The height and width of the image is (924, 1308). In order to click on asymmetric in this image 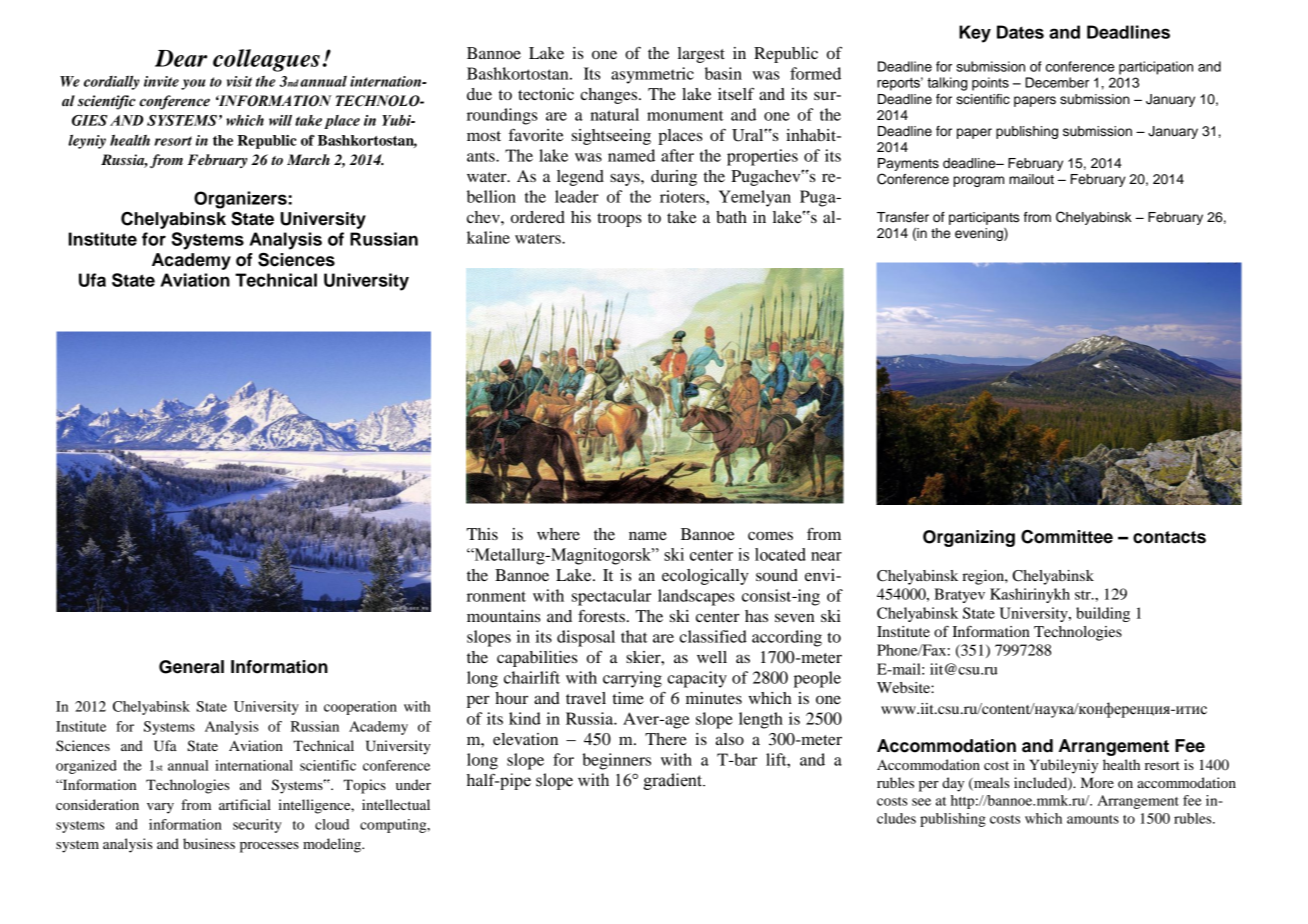, I will do `click(652, 75)`.
